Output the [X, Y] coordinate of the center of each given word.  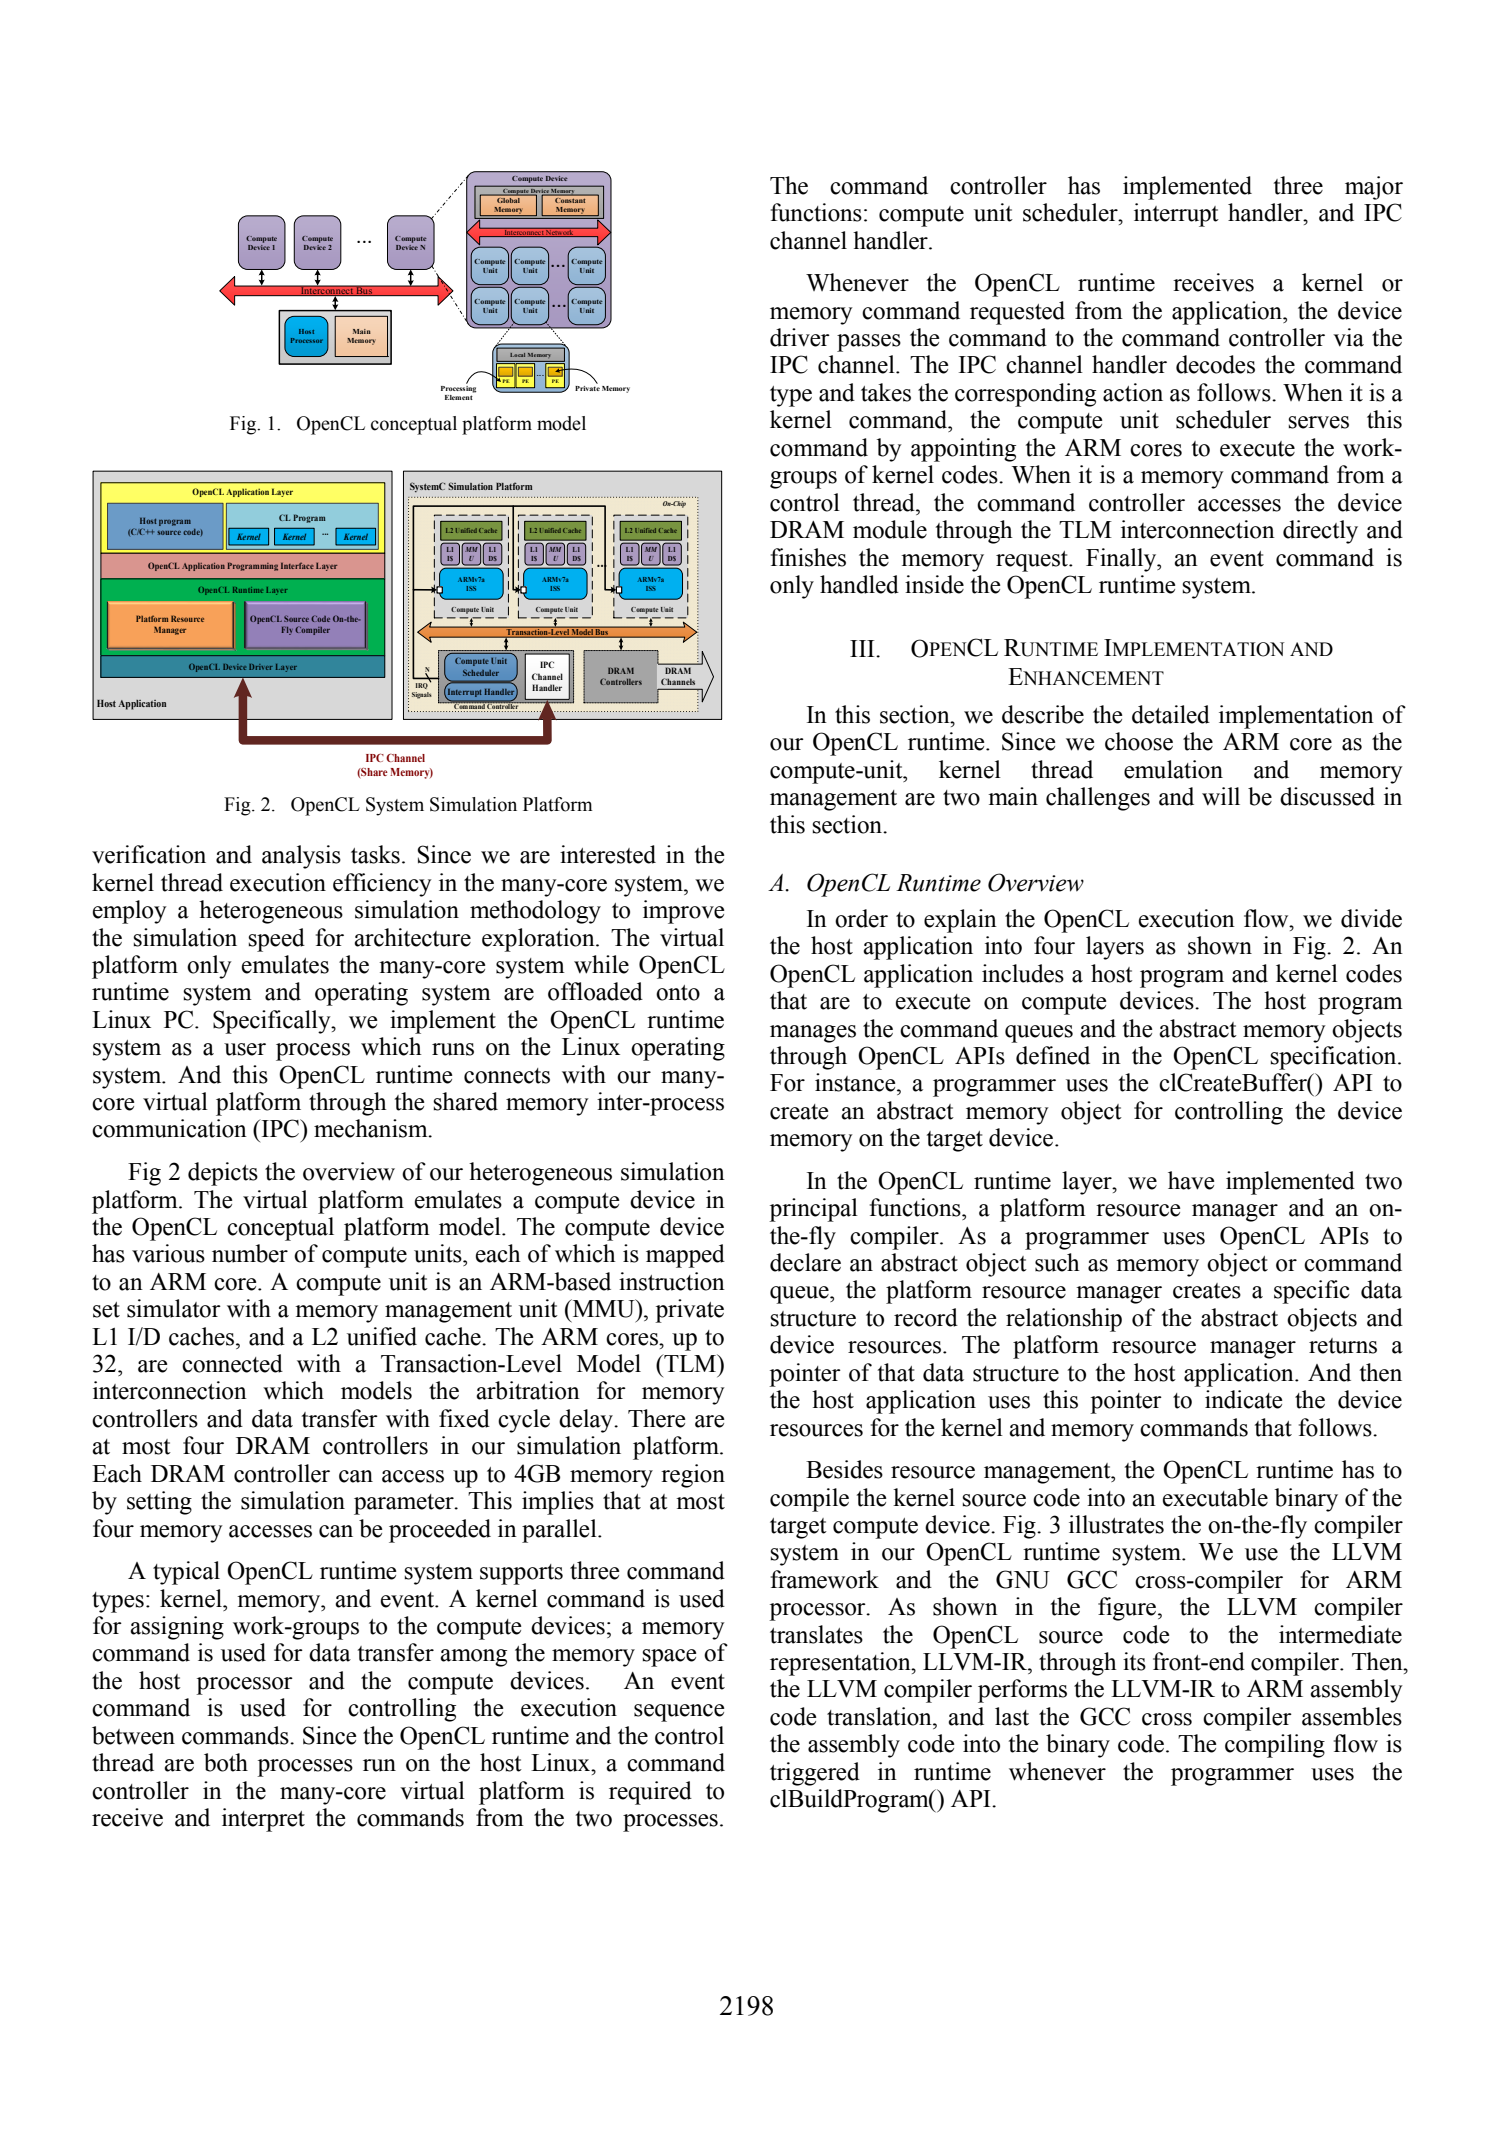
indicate [1243, 1399]
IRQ [422, 686]
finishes [808, 557]
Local [517, 355]
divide [1371, 918]
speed [276, 940]
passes [869, 343]
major [1374, 188]
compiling [1275, 1746]
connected [232, 1363]
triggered [815, 1774]
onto [678, 993]
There [656, 1418]
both [226, 1762]
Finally [1122, 560]
